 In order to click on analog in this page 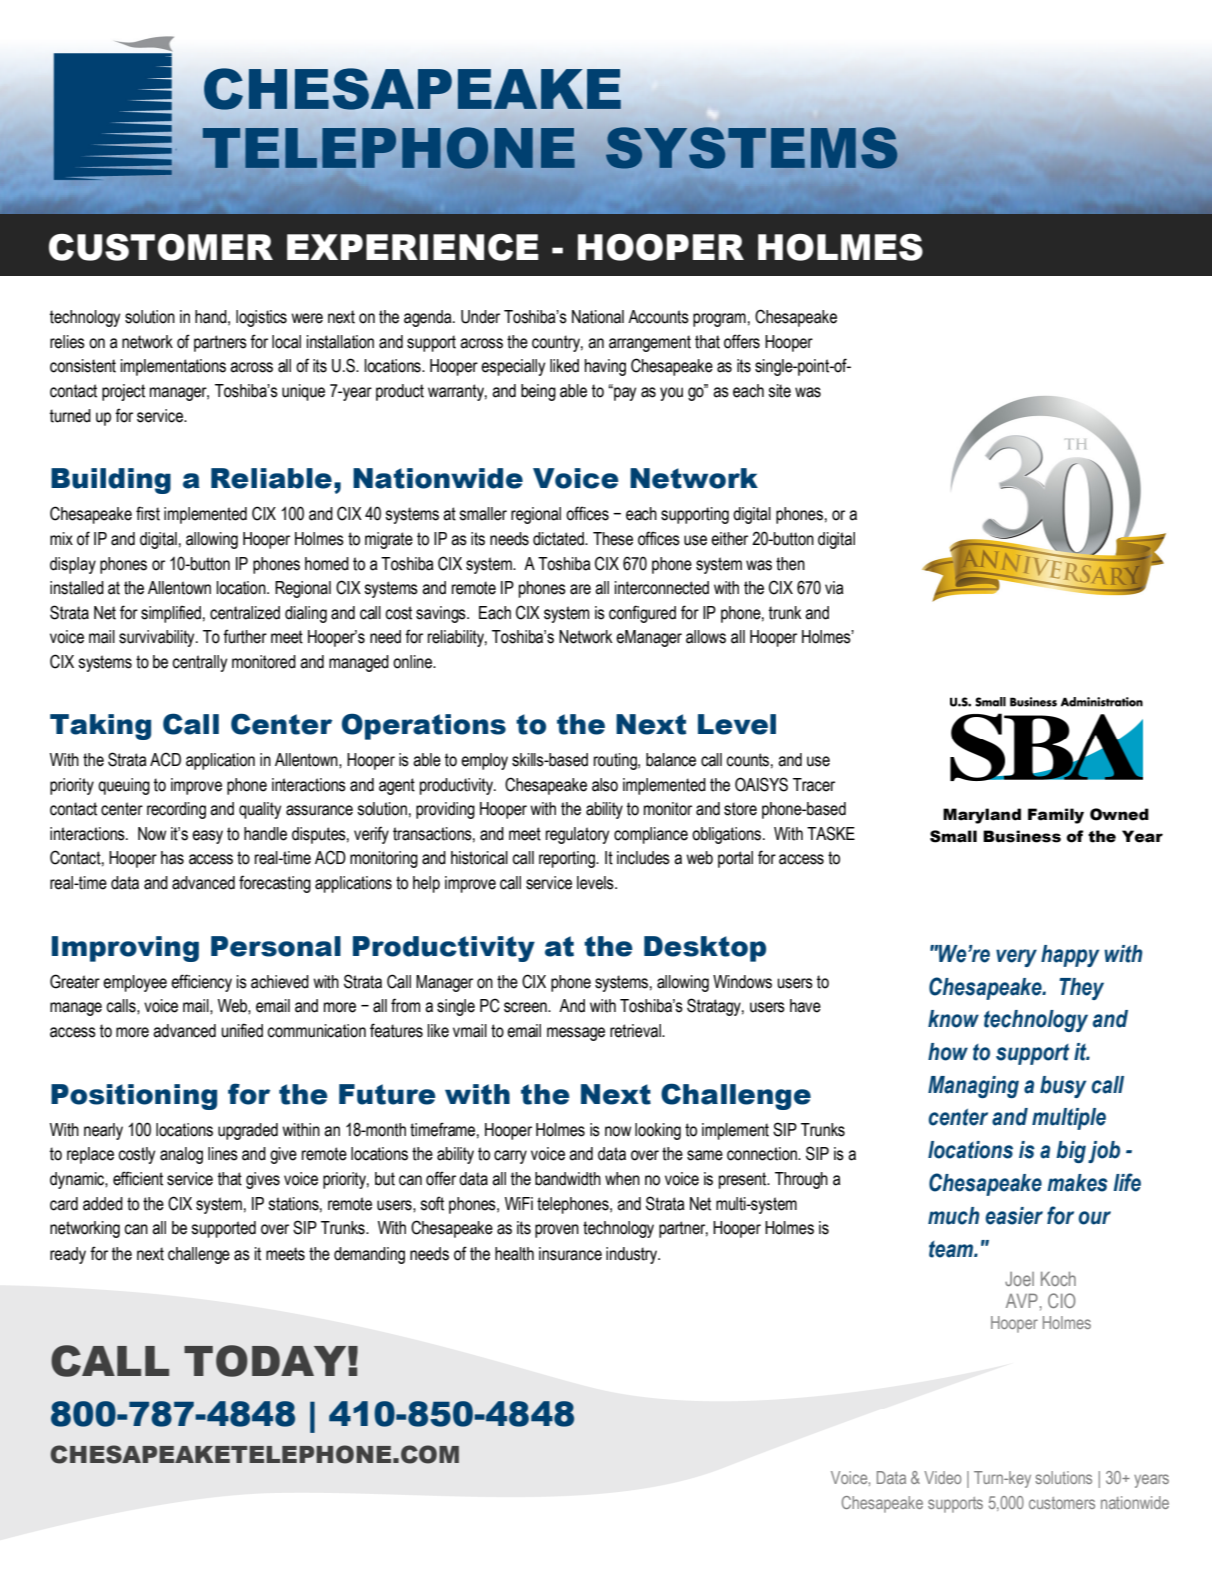, I will do `click(181, 1155)`.
